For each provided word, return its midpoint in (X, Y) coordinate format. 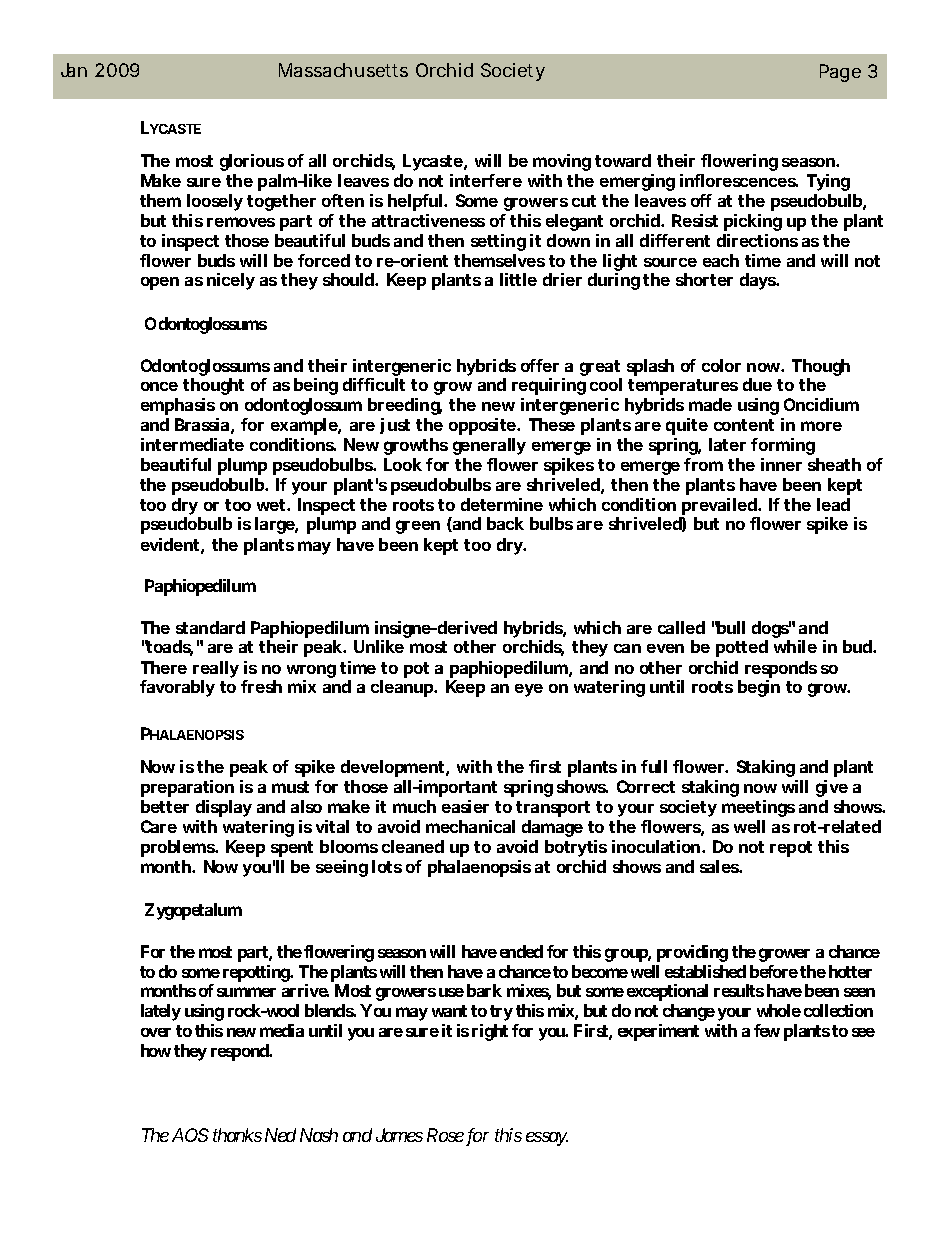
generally (489, 446)
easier (465, 806)
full (654, 766)
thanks (237, 1135)
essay (547, 1139)
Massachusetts (343, 70)
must (290, 787)
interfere (486, 180)
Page (840, 73)
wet (271, 505)
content (744, 425)
